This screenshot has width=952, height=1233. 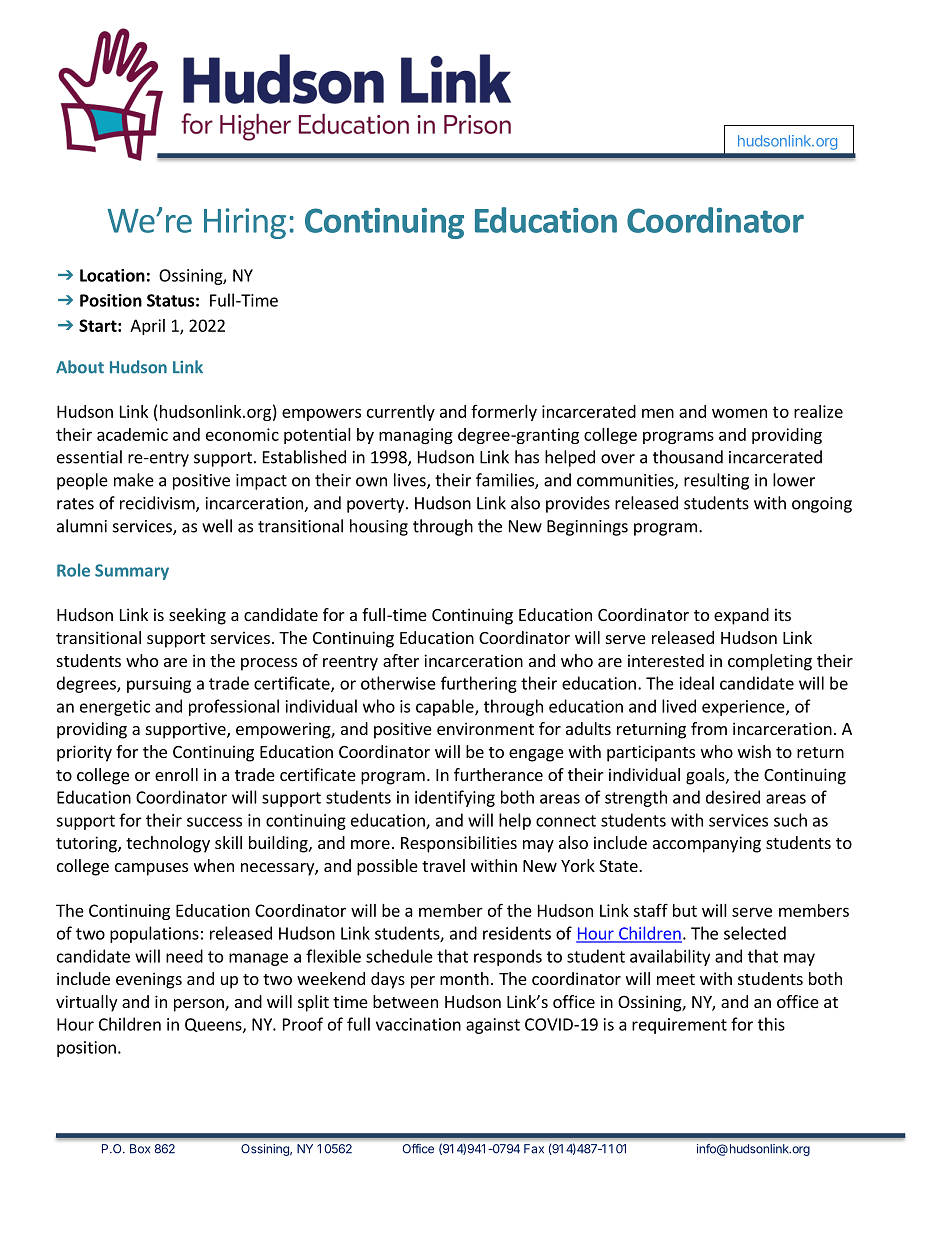 What do you see at coordinates (159, 685) in the screenshot?
I see `pursuing` at bounding box center [159, 685].
